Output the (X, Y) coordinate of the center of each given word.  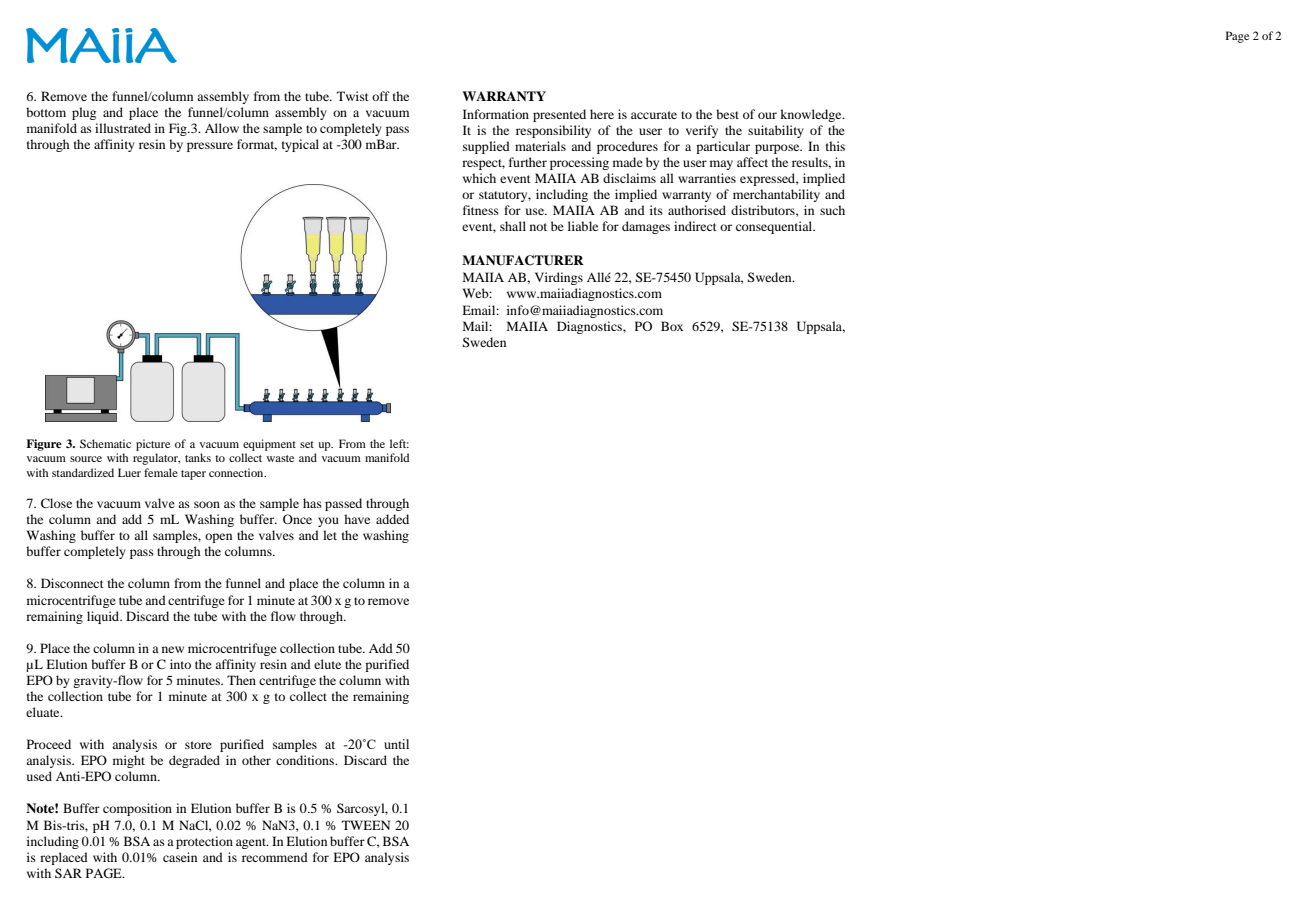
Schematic (105, 443)
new (173, 649)
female (161, 472)
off (381, 96)
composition (137, 809)
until (396, 744)
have (357, 519)
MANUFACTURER (523, 260)
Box (672, 326)
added (392, 519)
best (727, 114)
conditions (306, 760)
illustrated (123, 128)
